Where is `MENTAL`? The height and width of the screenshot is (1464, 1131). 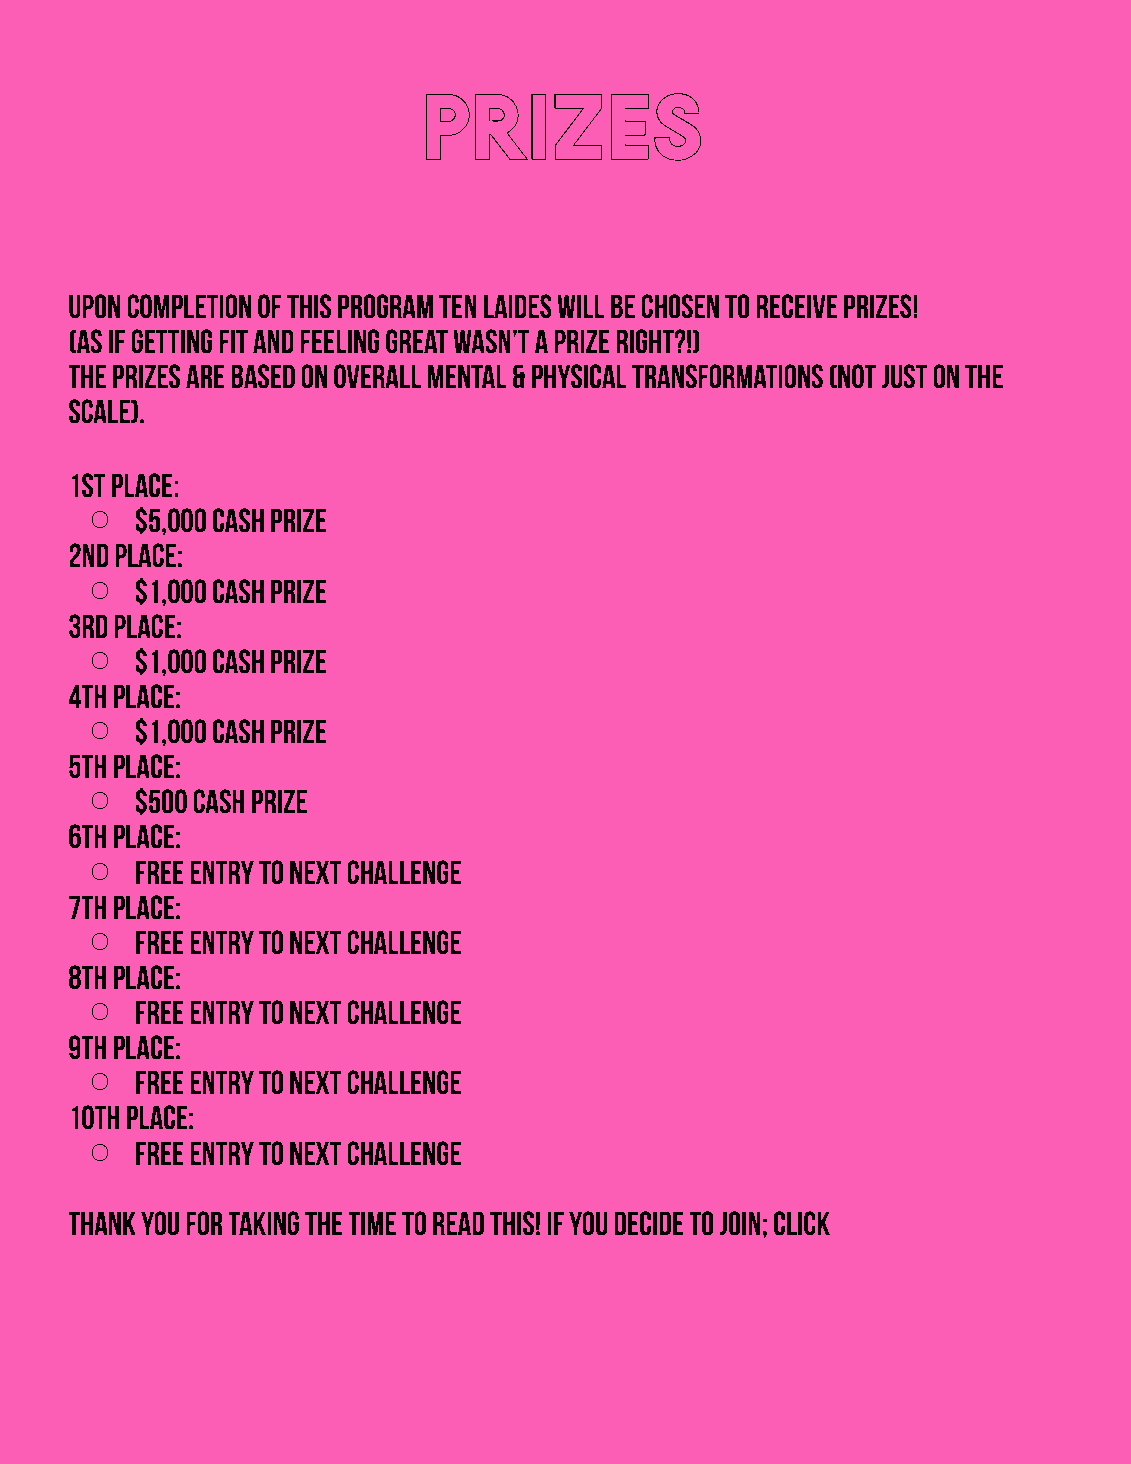
MENTAL is located at coordinates (467, 376).
